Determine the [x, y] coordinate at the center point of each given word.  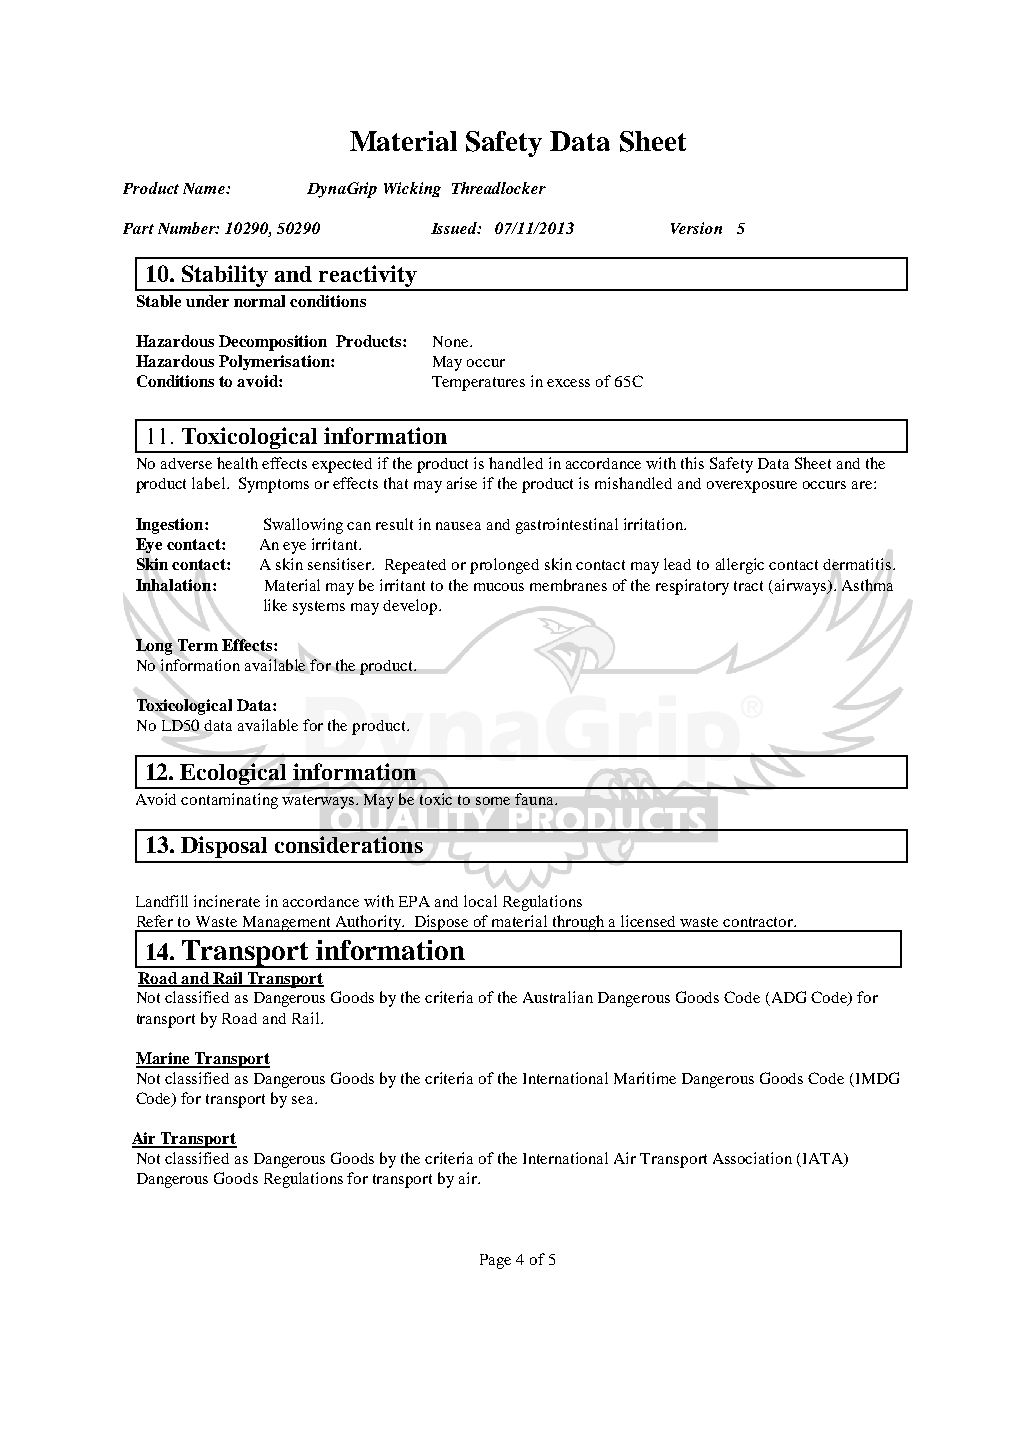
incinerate [227, 901]
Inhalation [175, 585]
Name [205, 188]
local [480, 901]
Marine [164, 1059]
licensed [648, 921]
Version [696, 228]
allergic [740, 566]
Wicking [412, 189]
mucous [499, 587]
